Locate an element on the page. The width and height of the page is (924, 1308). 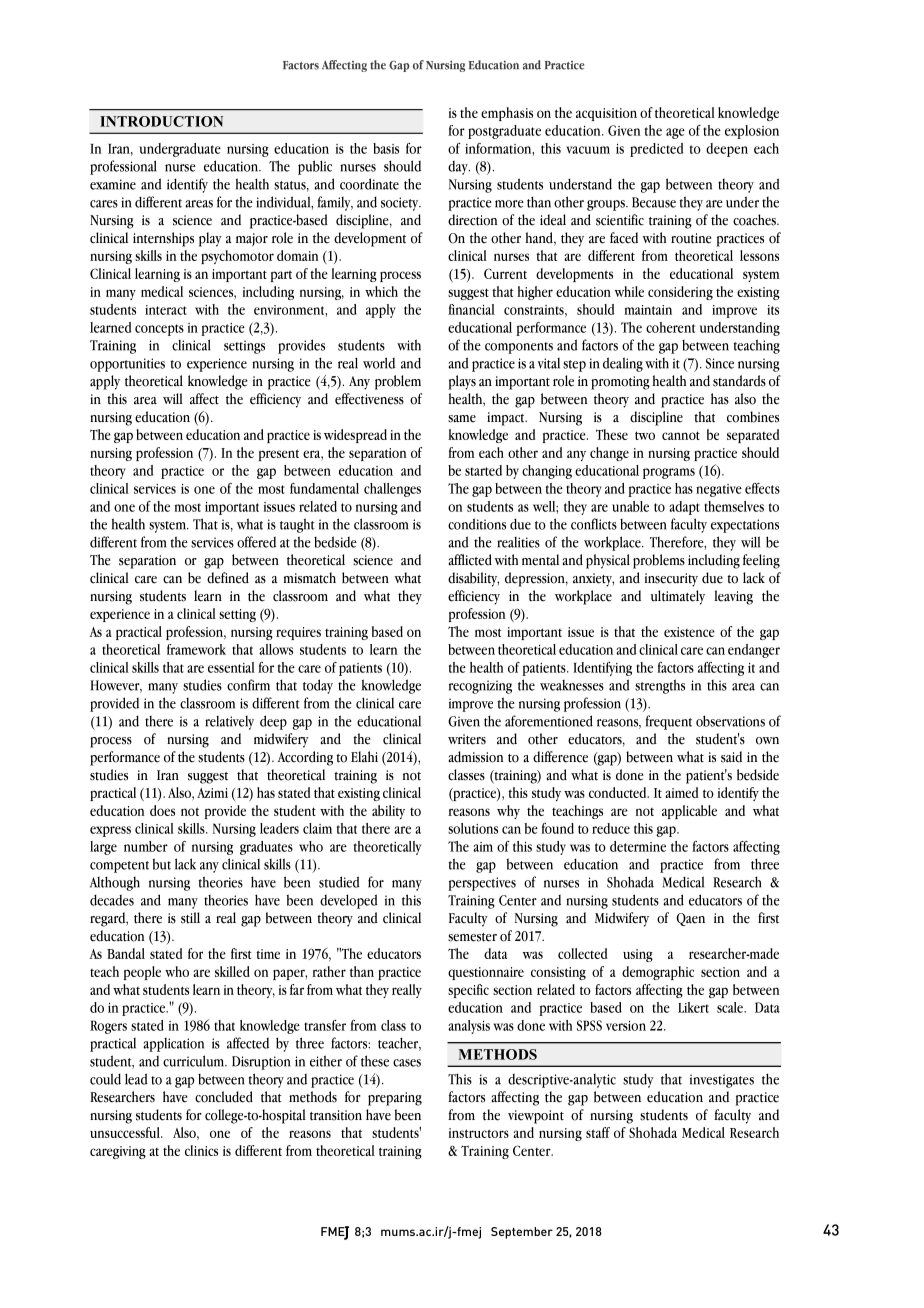
clinics is located at coordinates (201, 1150).
